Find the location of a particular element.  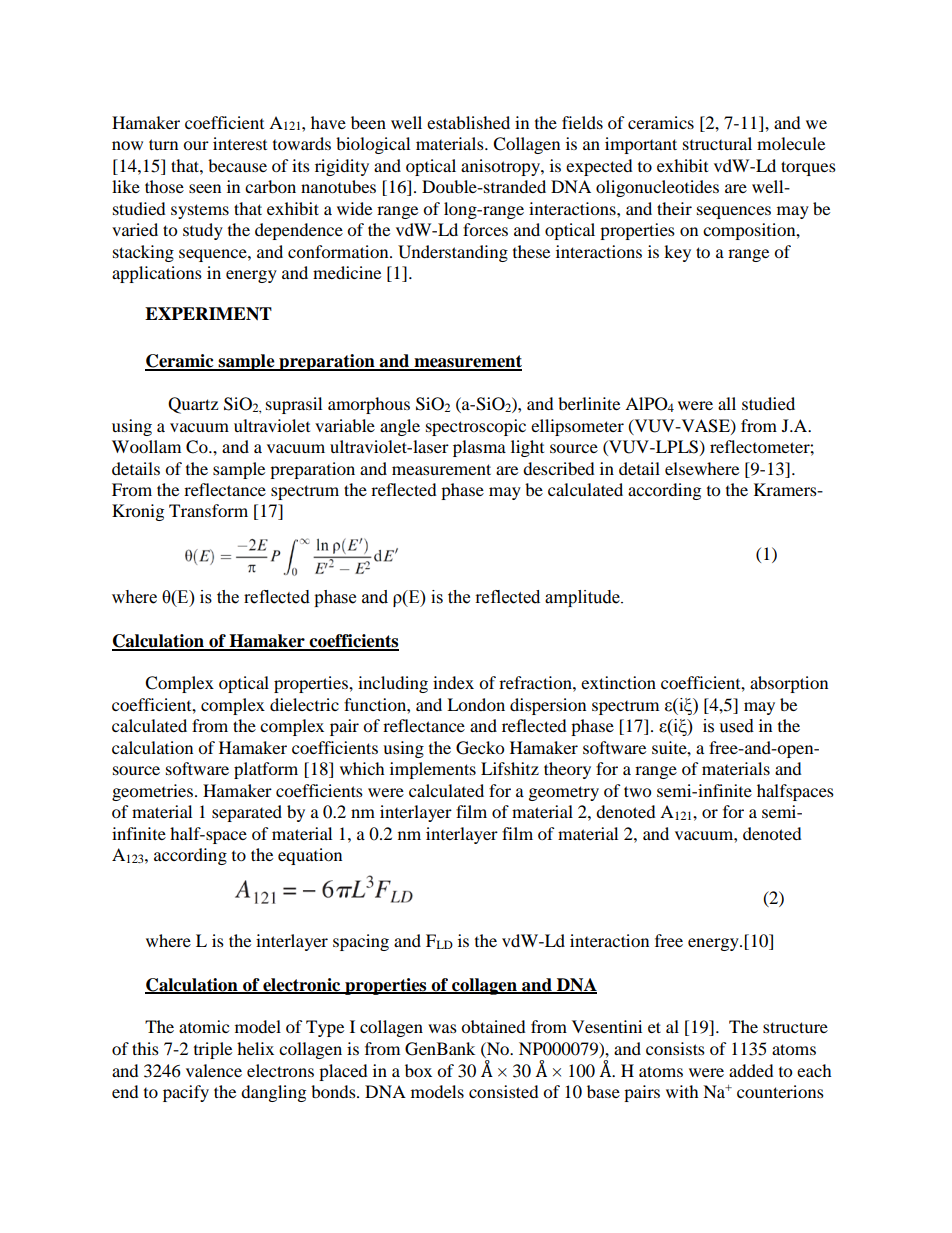

dielectric is located at coordinates (304, 704).
